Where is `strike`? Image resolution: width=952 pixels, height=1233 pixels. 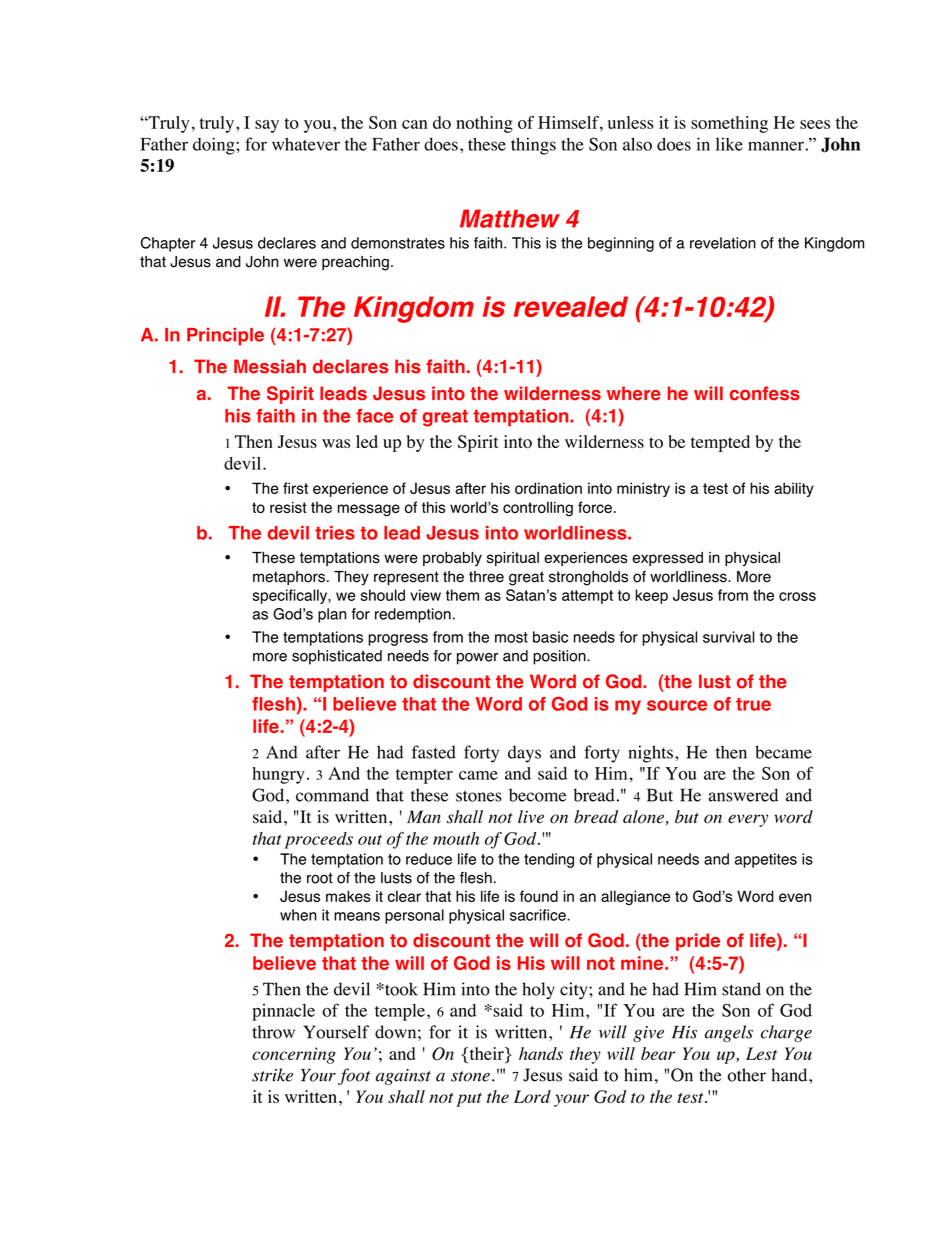 strike is located at coordinates (272, 1075).
